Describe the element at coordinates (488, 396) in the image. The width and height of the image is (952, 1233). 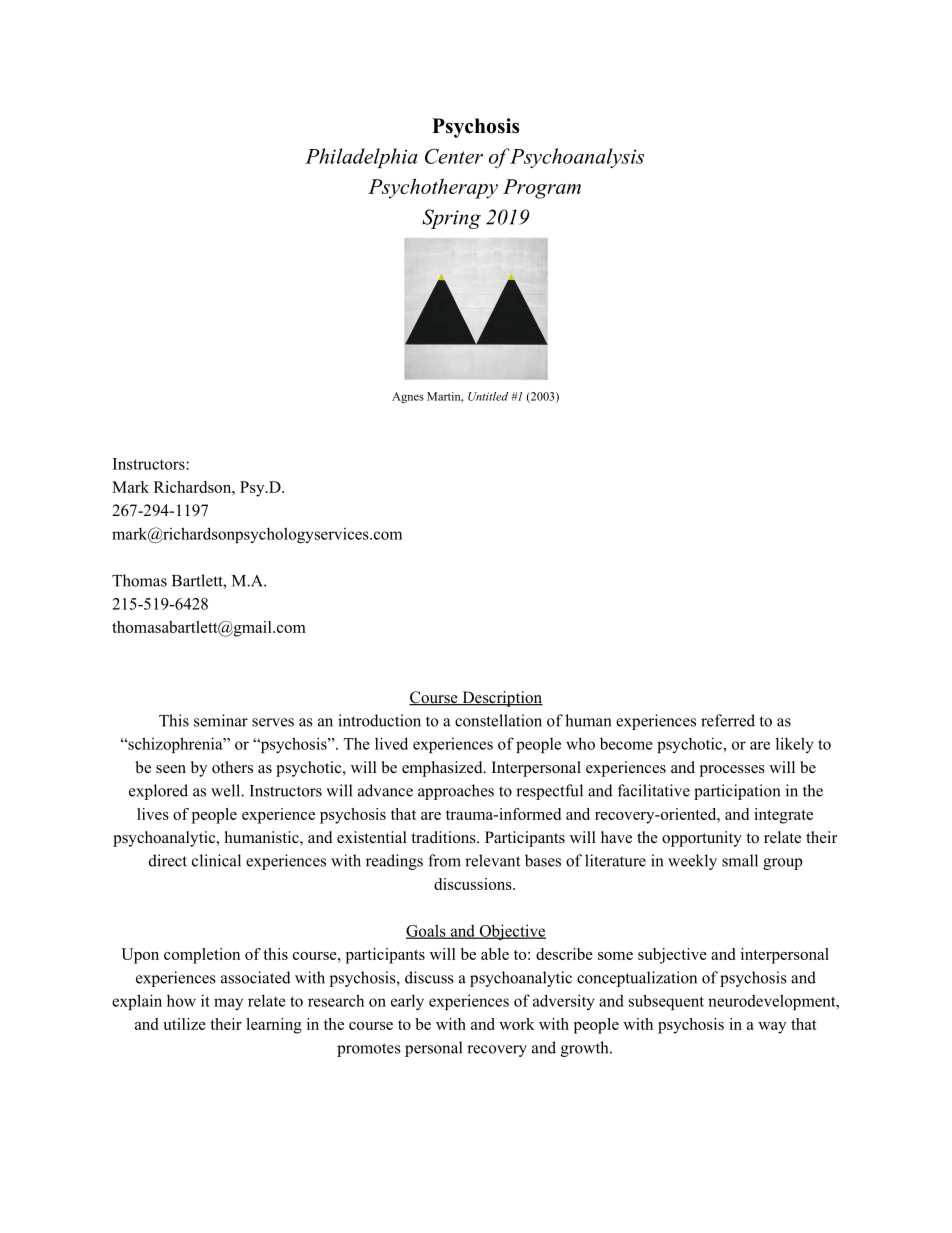
I see `Untitled` at that location.
